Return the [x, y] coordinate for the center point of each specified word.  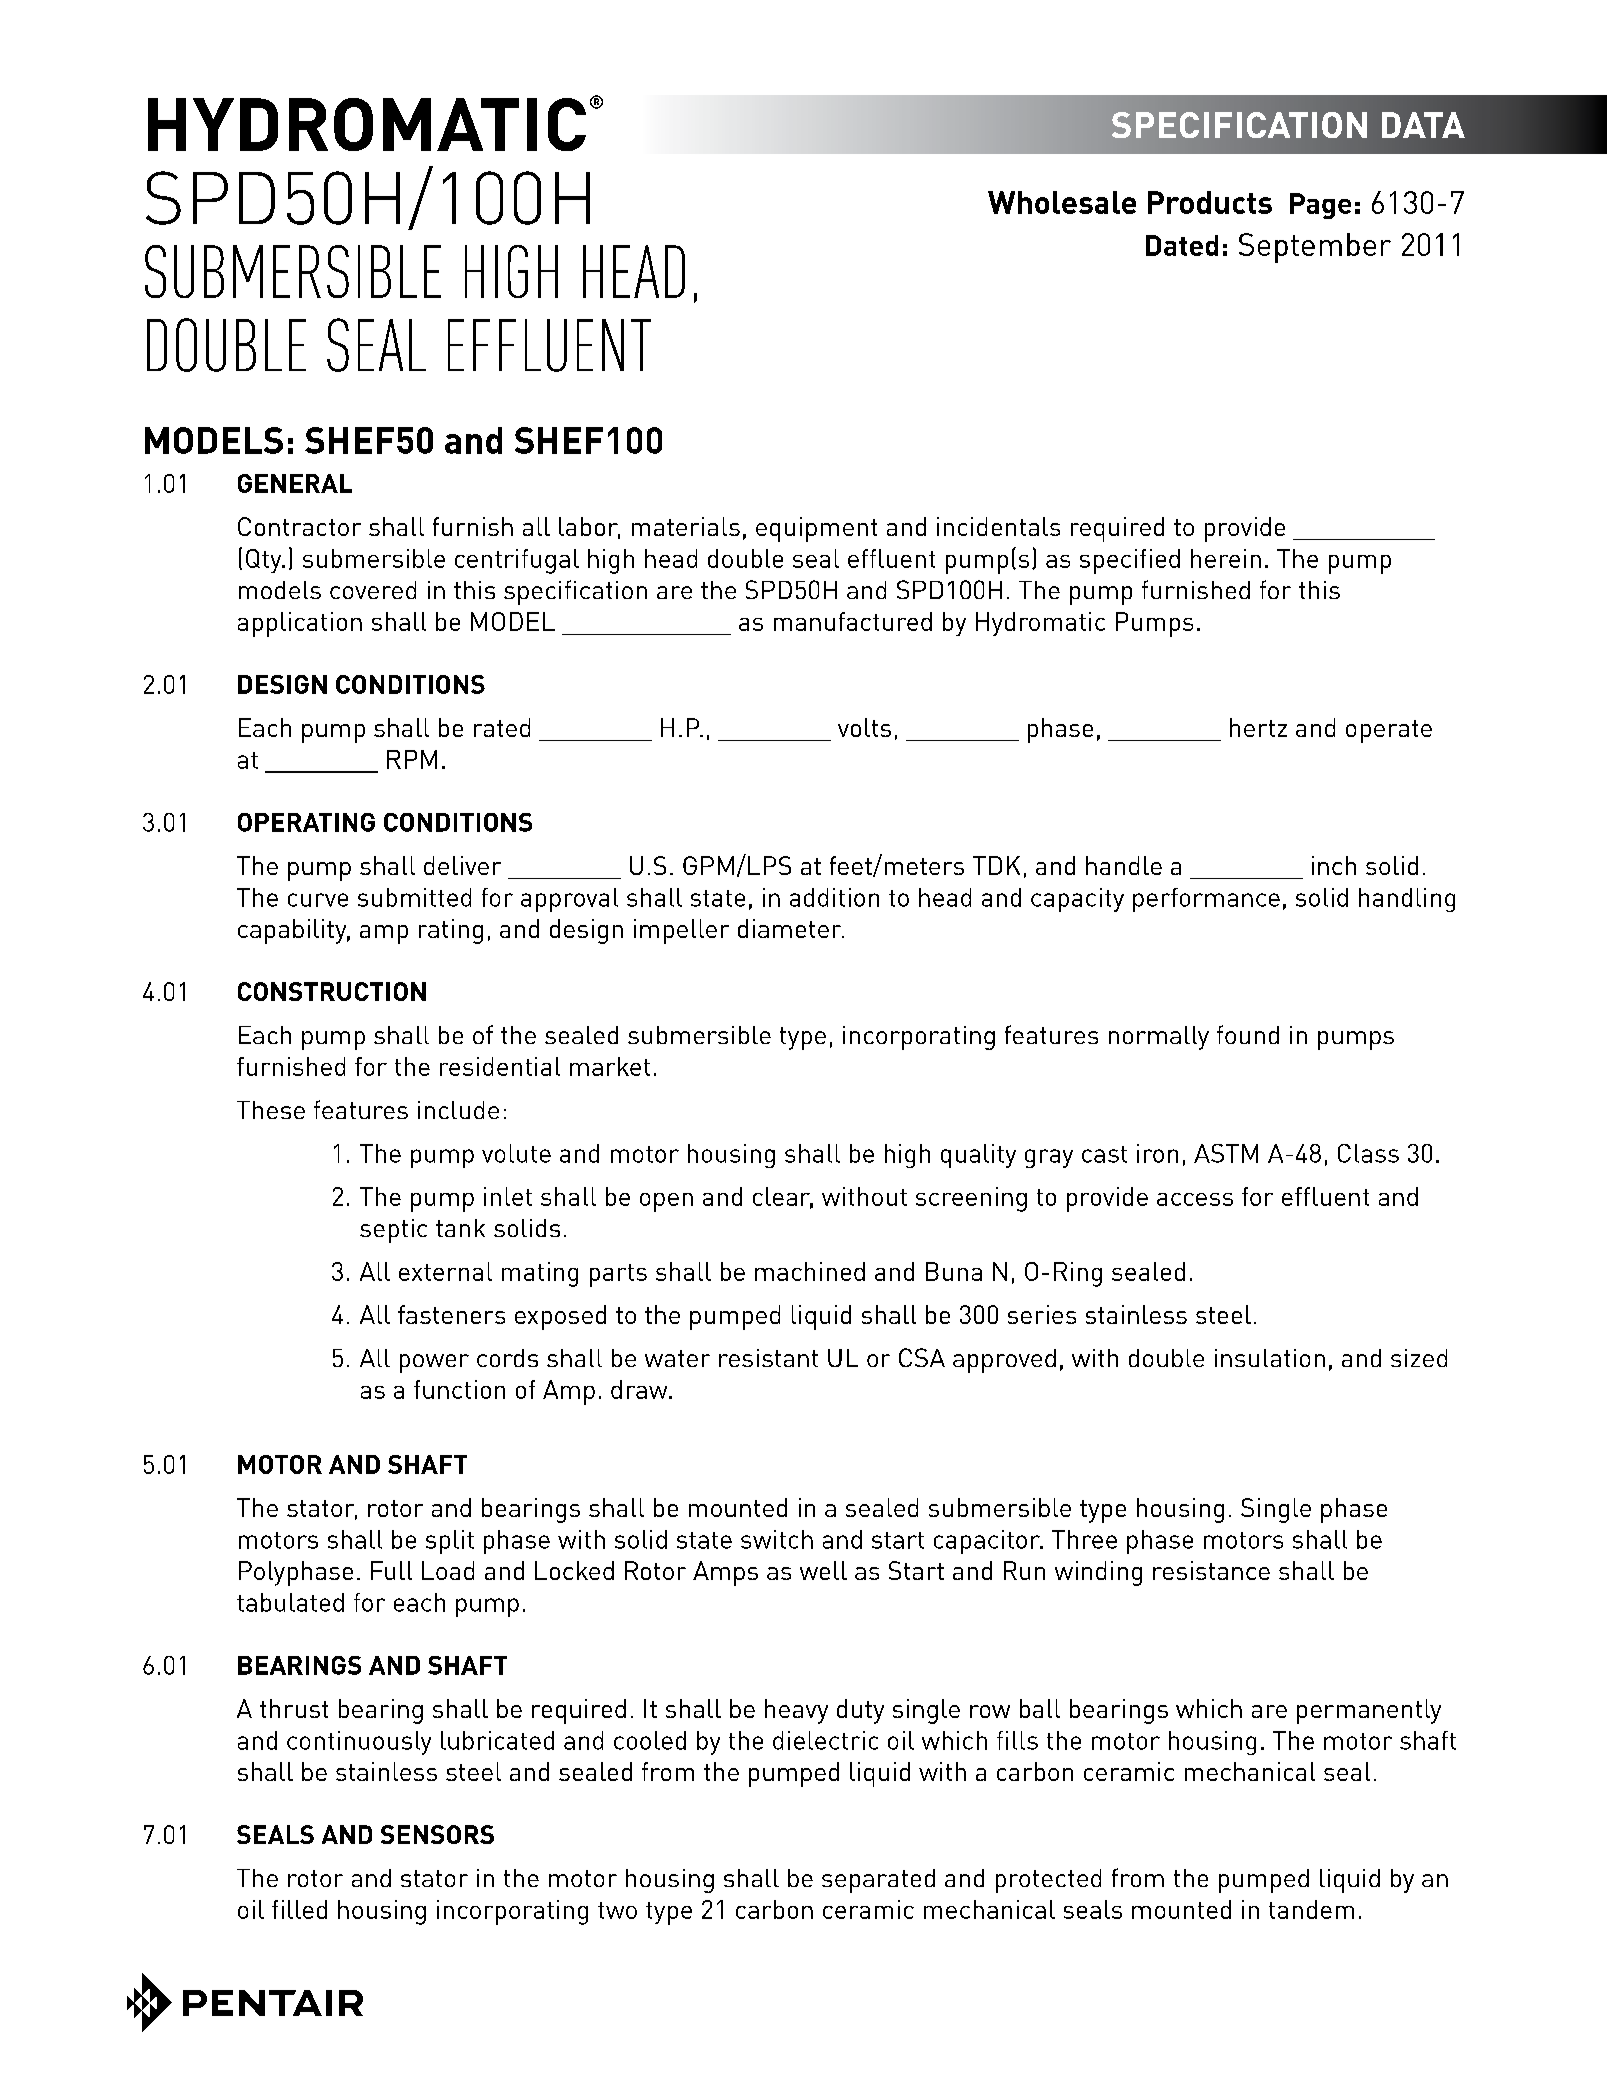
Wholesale [1062, 202]
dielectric [825, 1740]
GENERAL [295, 483]
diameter [791, 928]
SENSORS [437, 1834]
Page [1320, 206]
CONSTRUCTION [332, 991]
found [1248, 1034]
